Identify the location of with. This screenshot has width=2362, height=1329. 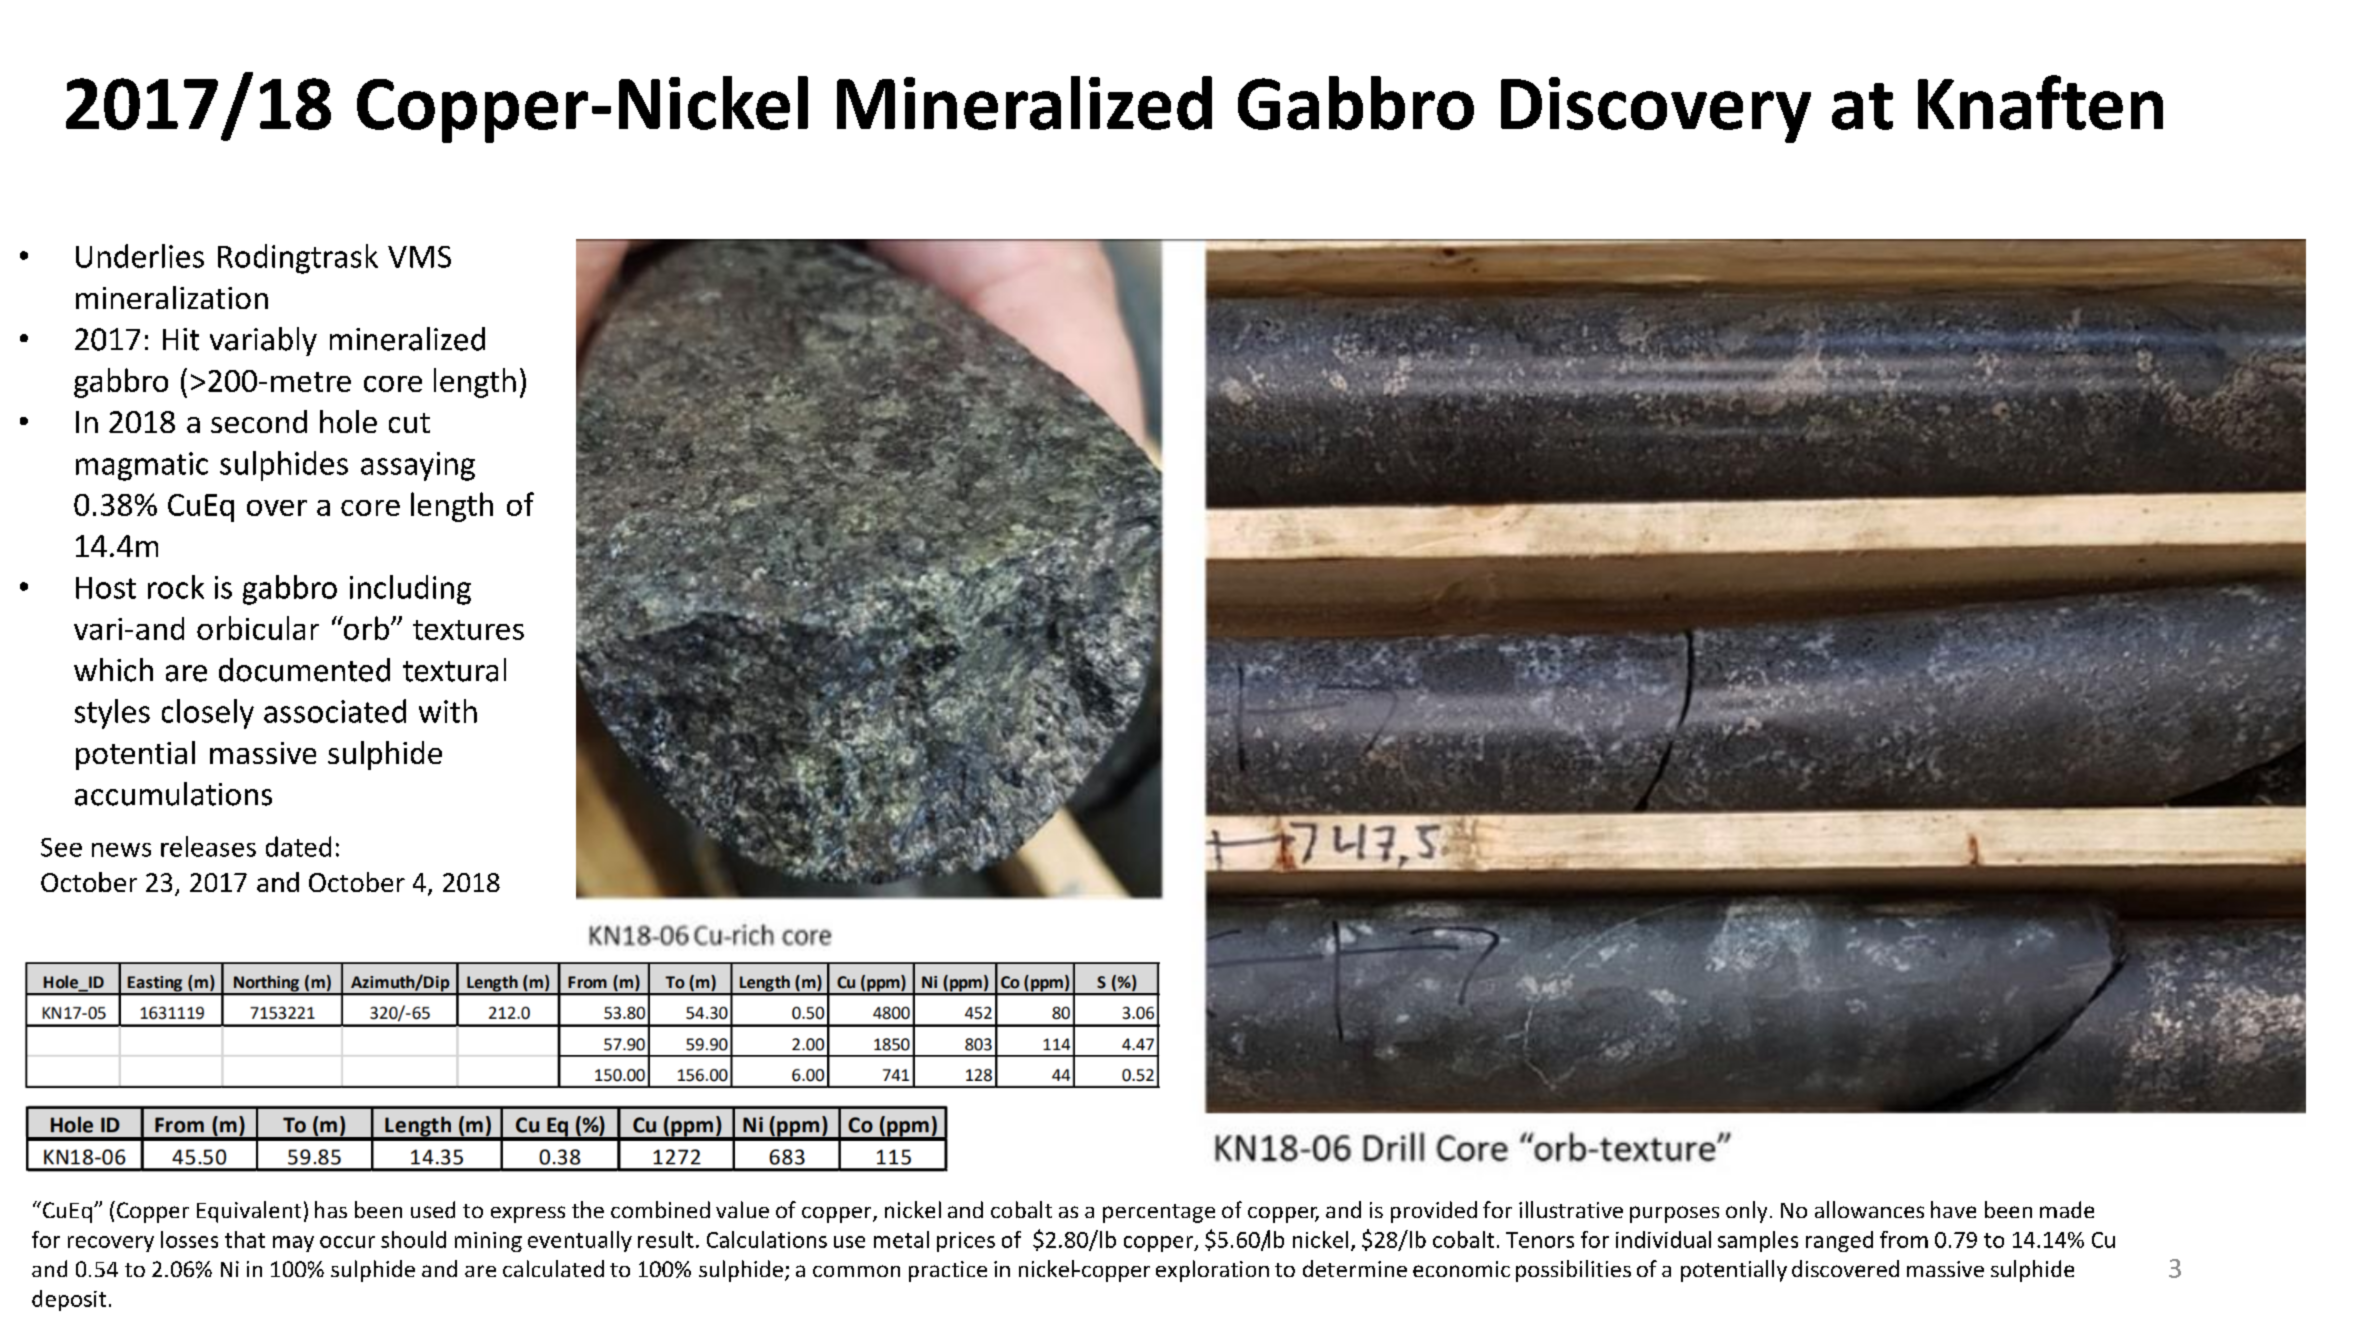
(448, 711).
